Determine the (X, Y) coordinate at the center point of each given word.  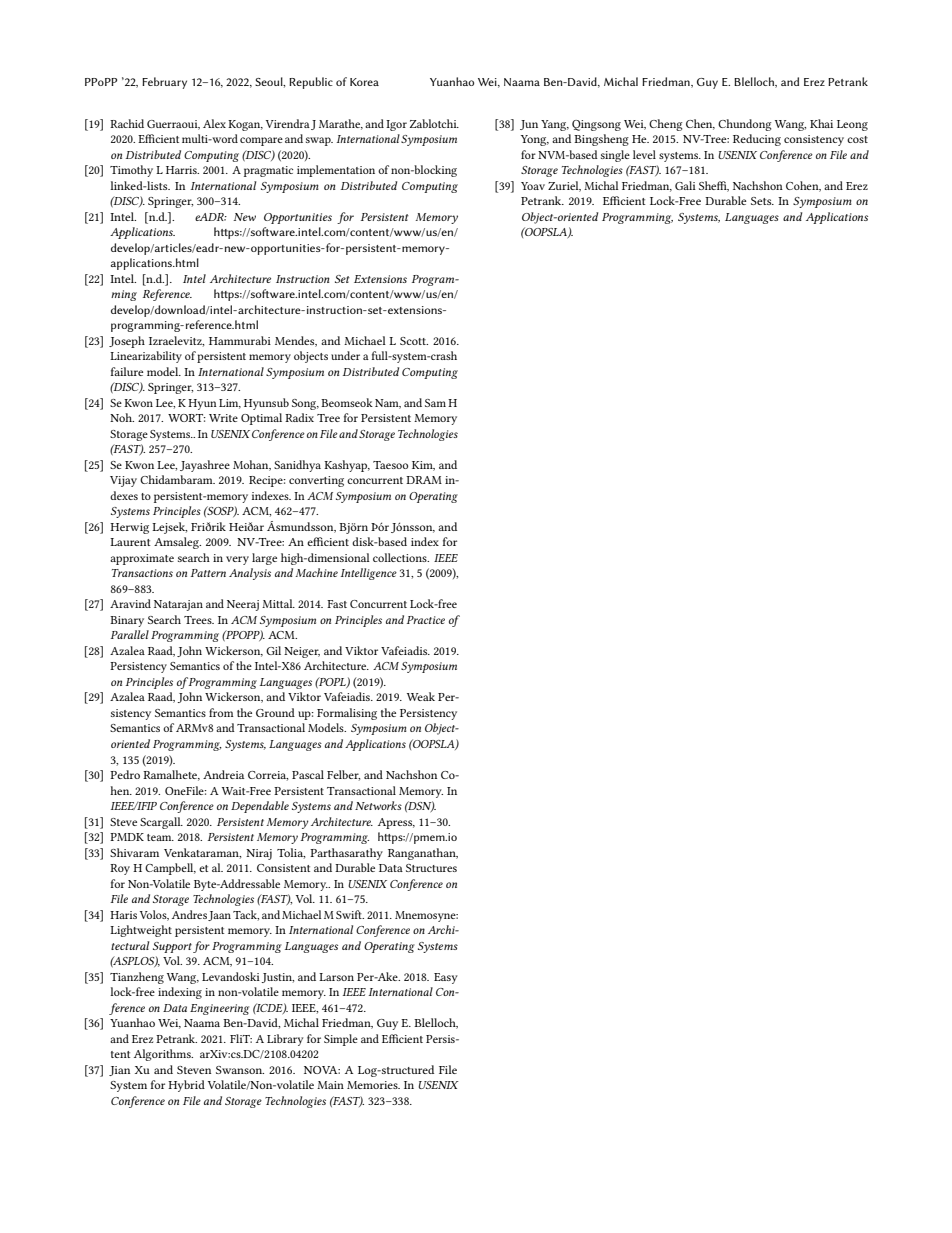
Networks (378, 805)
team (160, 837)
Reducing (757, 140)
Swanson (240, 1070)
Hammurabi (240, 340)
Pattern (208, 573)
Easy (446, 978)
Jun (529, 125)
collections (401, 557)
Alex (214, 123)
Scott (414, 341)
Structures (431, 868)
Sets (762, 201)
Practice (426, 620)
